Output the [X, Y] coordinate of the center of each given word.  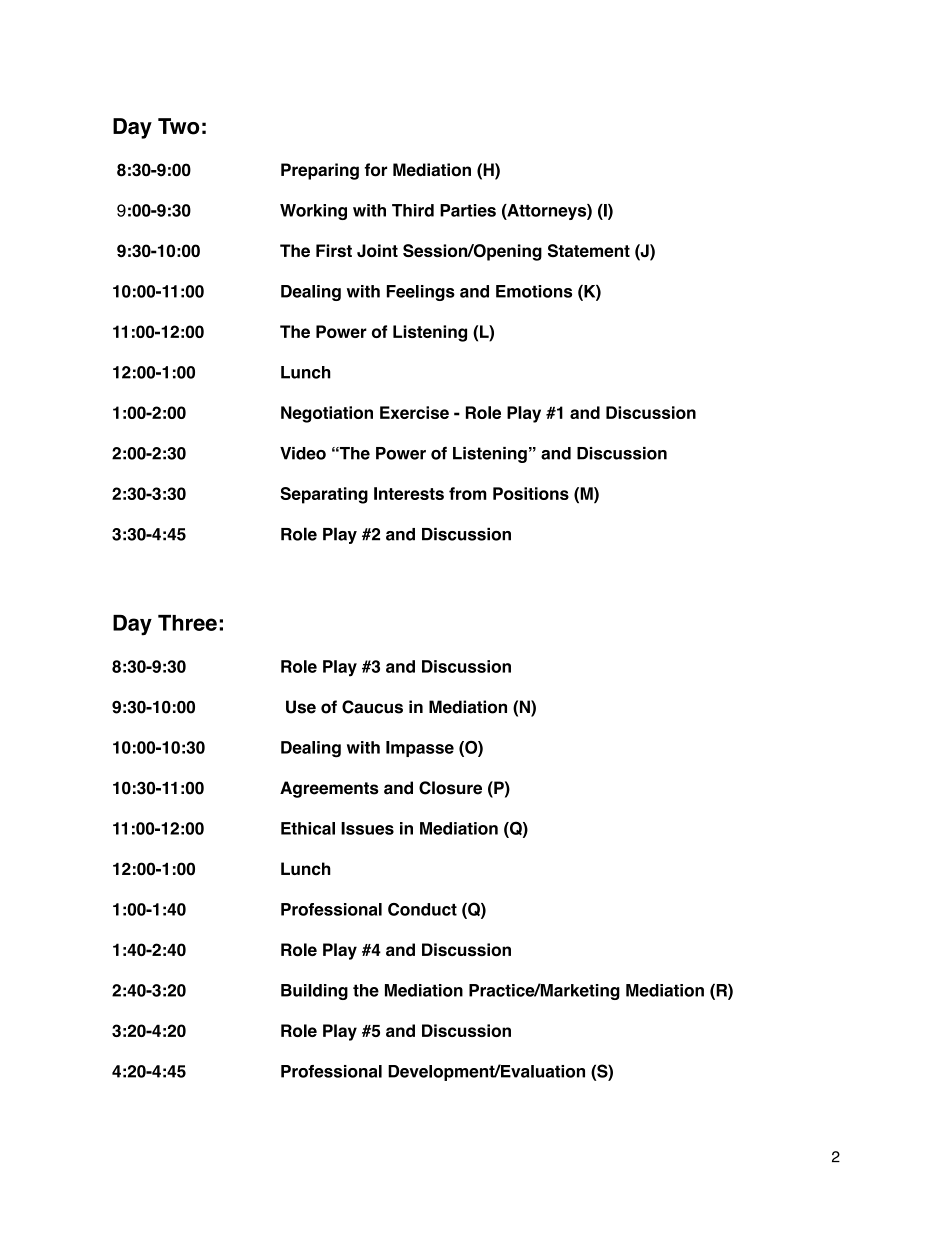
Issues [367, 828]
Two [179, 126]
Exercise [414, 412]
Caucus [372, 707]
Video [303, 453]
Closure [450, 788]
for [375, 170]
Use [301, 707]
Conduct [422, 909]
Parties [468, 210]
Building [314, 992]
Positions [531, 493]
